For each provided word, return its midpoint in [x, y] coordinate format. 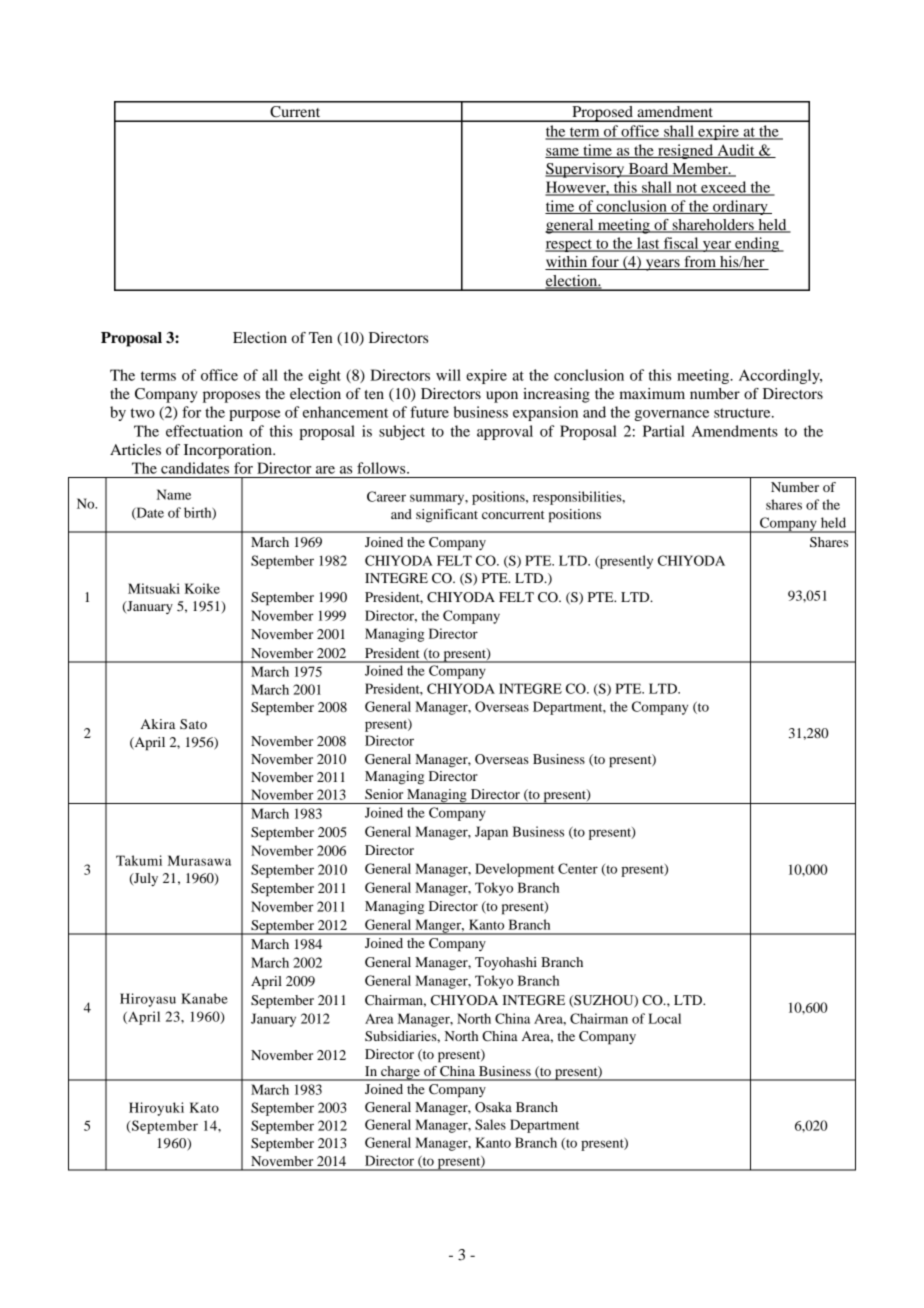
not [687, 189]
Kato [204, 1107]
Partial [664, 431]
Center [578, 868]
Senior [384, 794]
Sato [193, 724]
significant [447, 516]
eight [324, 376]
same [563, 153]
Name [174, 494]
